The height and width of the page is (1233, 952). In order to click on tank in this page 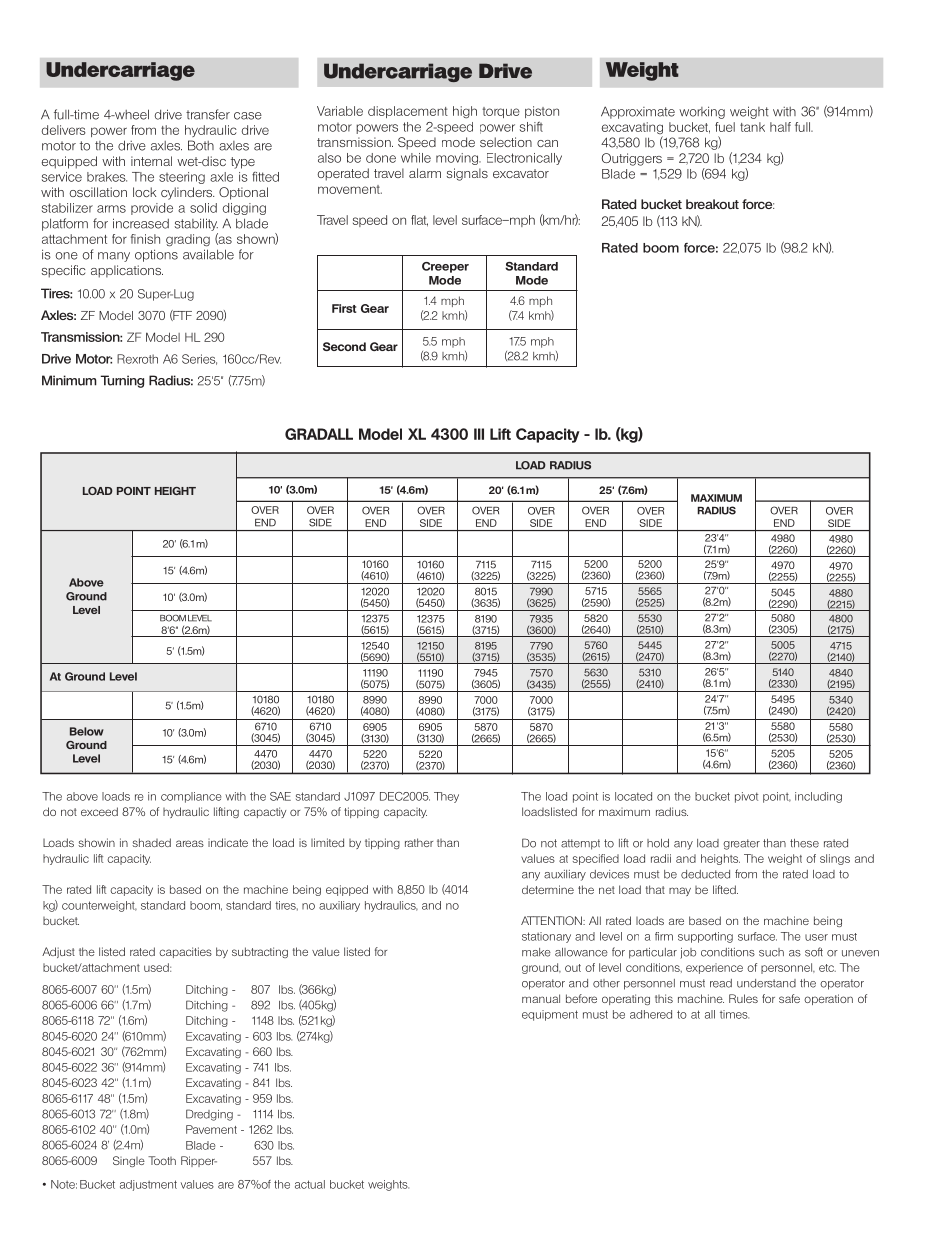, I will do `click(752, 127)`.
